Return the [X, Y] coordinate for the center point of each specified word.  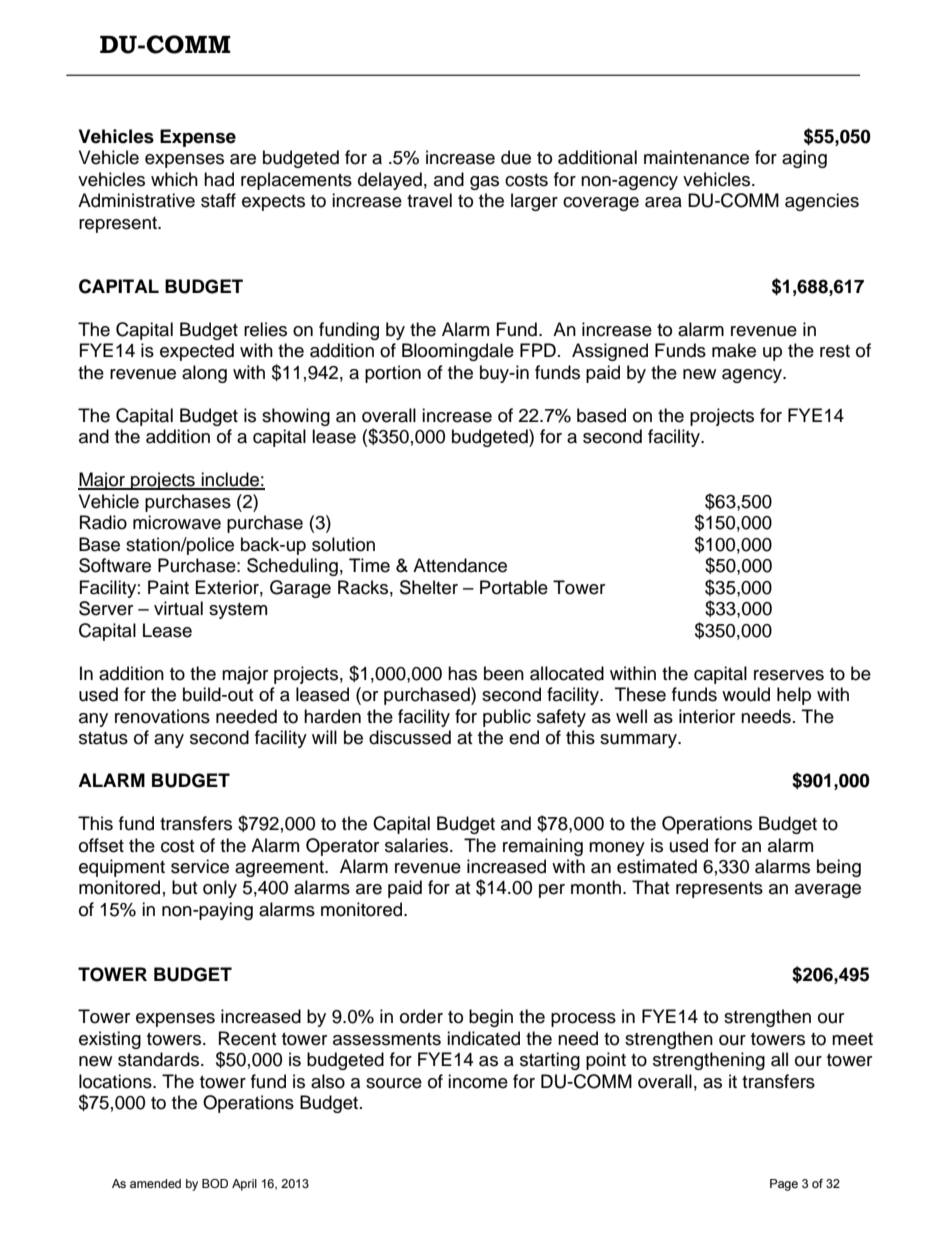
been [504, 673]
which [174, 179]
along [204, 374]
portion [393, 374]
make [734, 350]
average [828, 891]
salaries [418, 845]
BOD [215, 1183]
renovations [162, 716]
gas [484, 183]
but [184, 887]
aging [804, 159]
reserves [789, 675]
